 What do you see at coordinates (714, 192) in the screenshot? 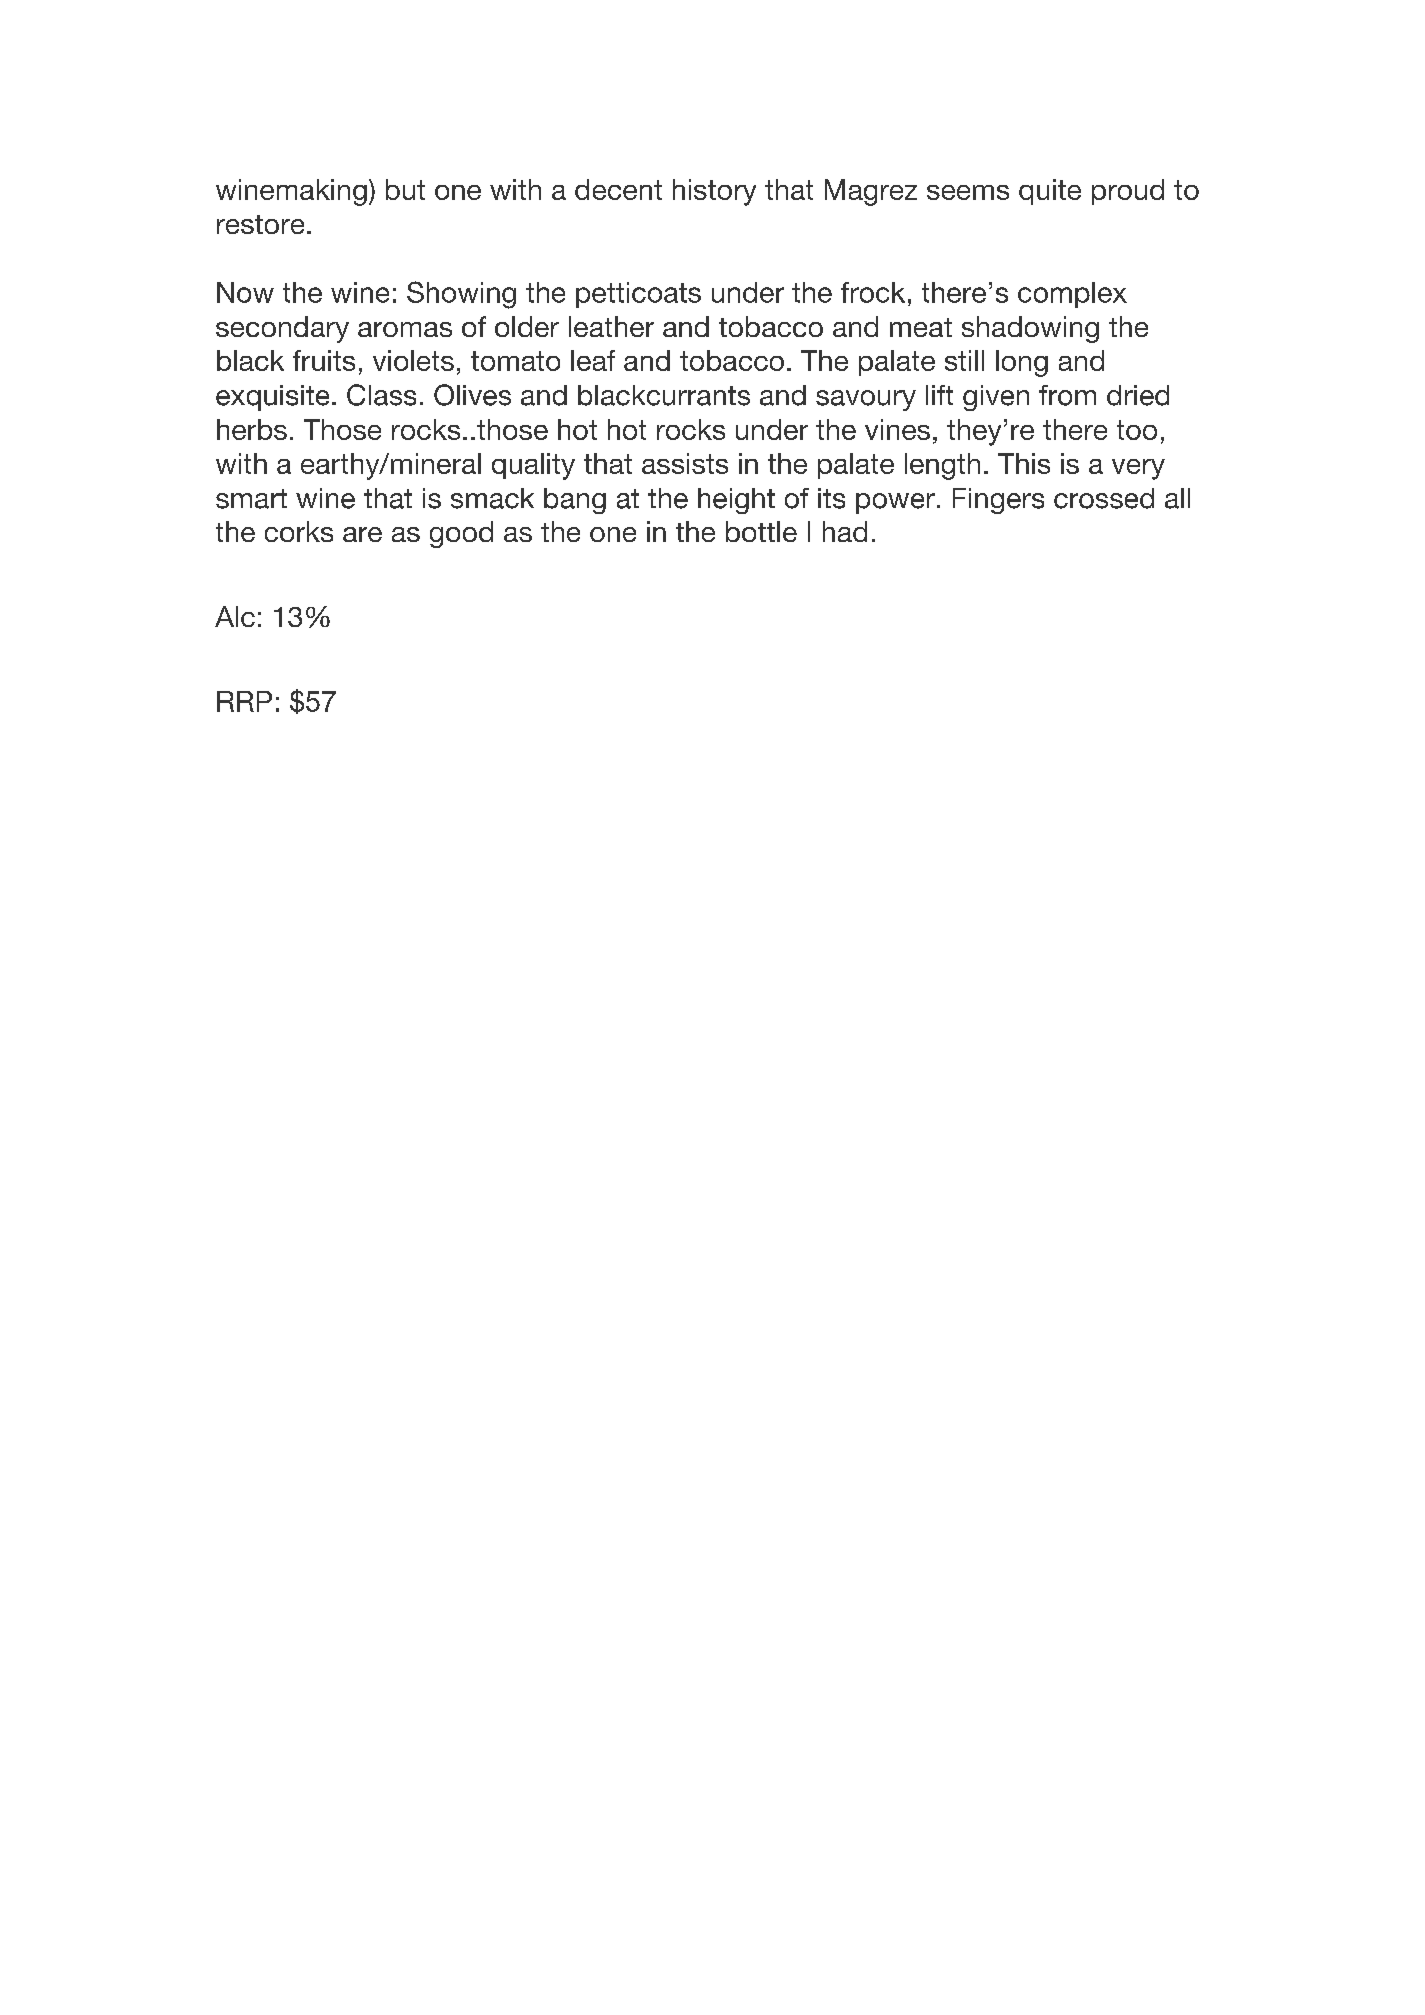
I see `history` at bounding box center [714, 192].
